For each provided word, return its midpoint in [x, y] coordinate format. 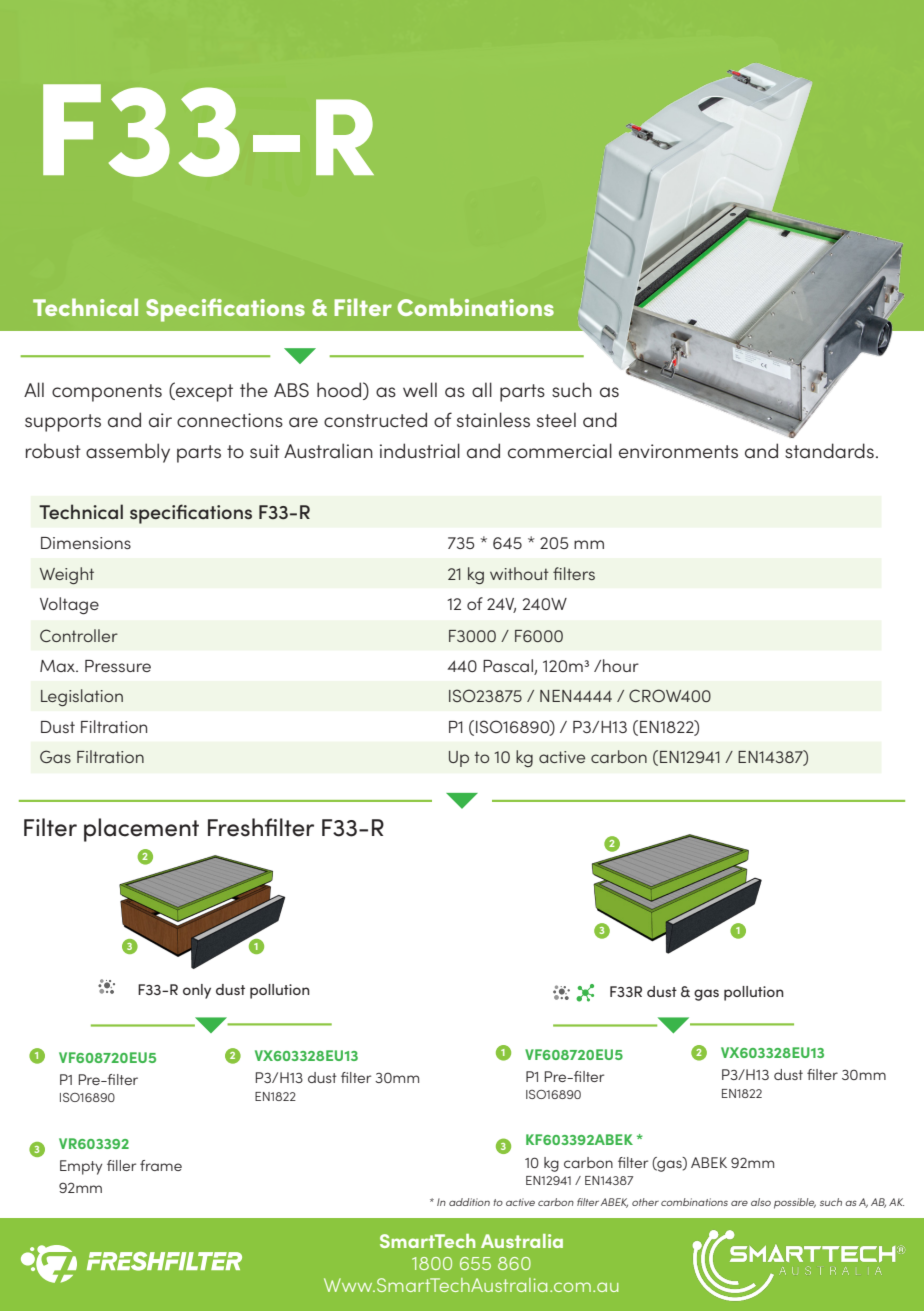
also [761, 1202]
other [645, 1202]
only [197, 991]
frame [161, 1165]
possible [795, 1203]
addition [469, 1202]
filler [121, 1165]
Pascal [509, 667]
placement [141, 830]
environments [678, 451]
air [160, 420]
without [519, 573]
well [420, 389]
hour [621, 665]
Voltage [69, 606]
